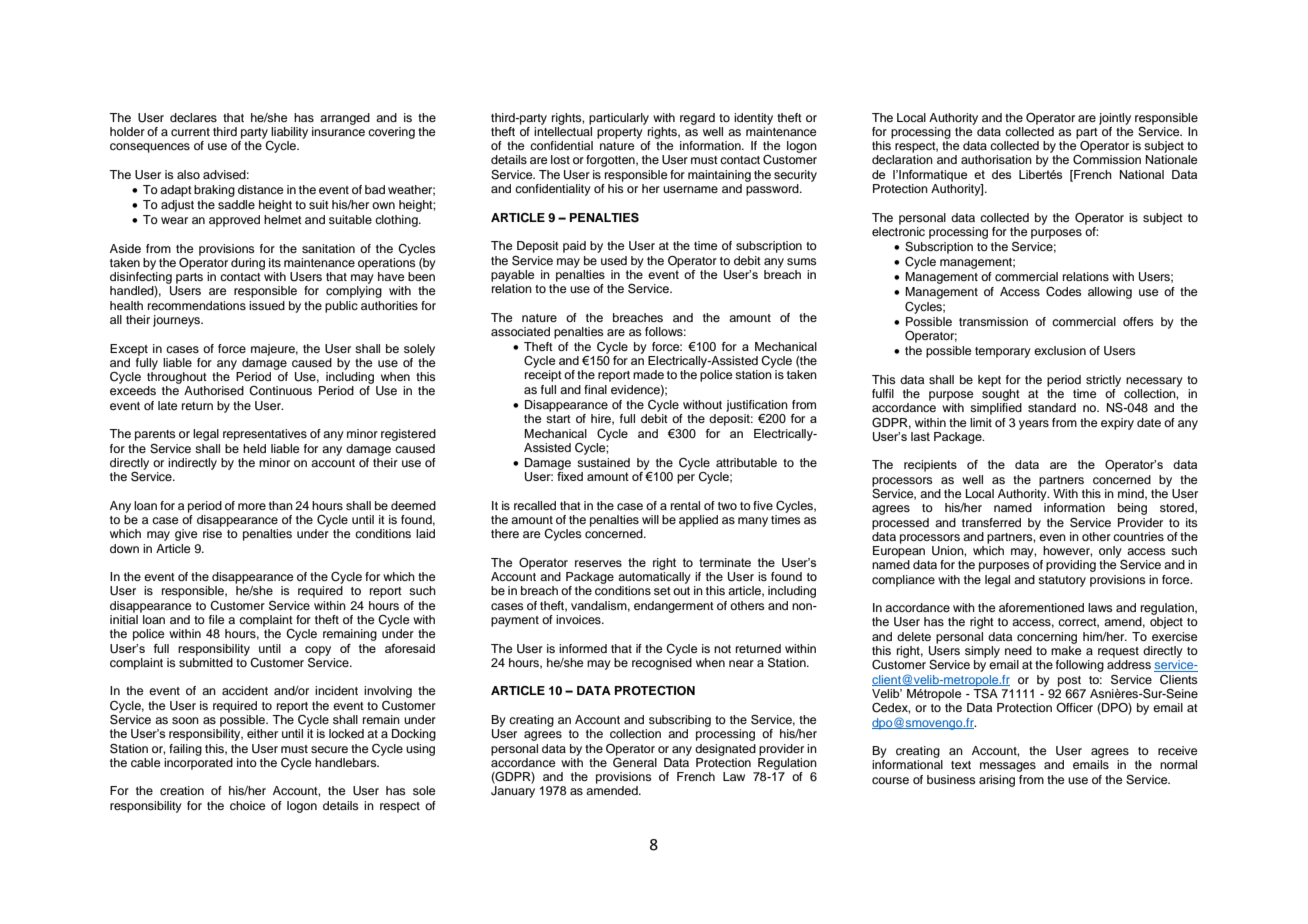  What do you see at coordinates (248, 805) in the image?
I see `choice` at bounding box center [248, 805].
